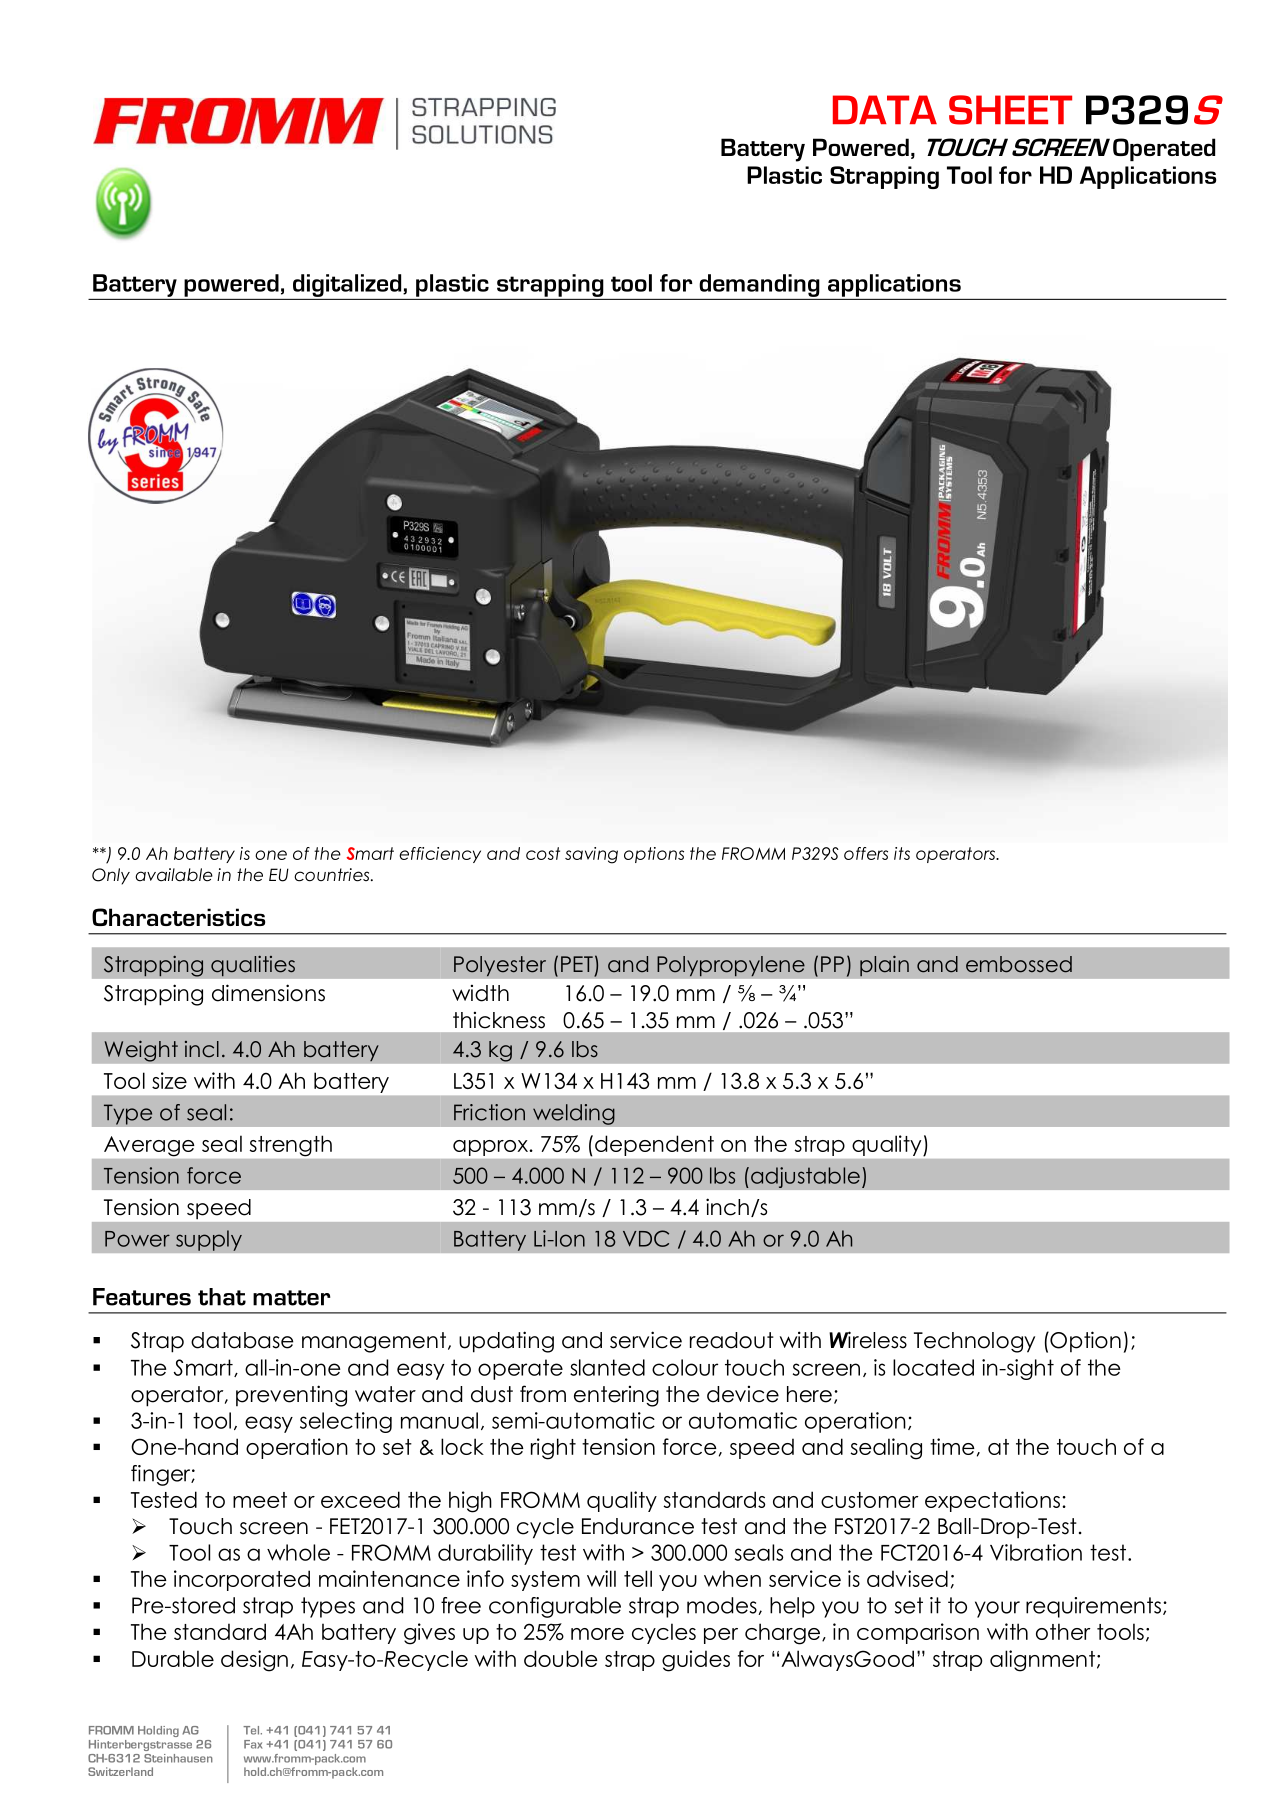  I want to click on digitalized, so click(348, 285).
